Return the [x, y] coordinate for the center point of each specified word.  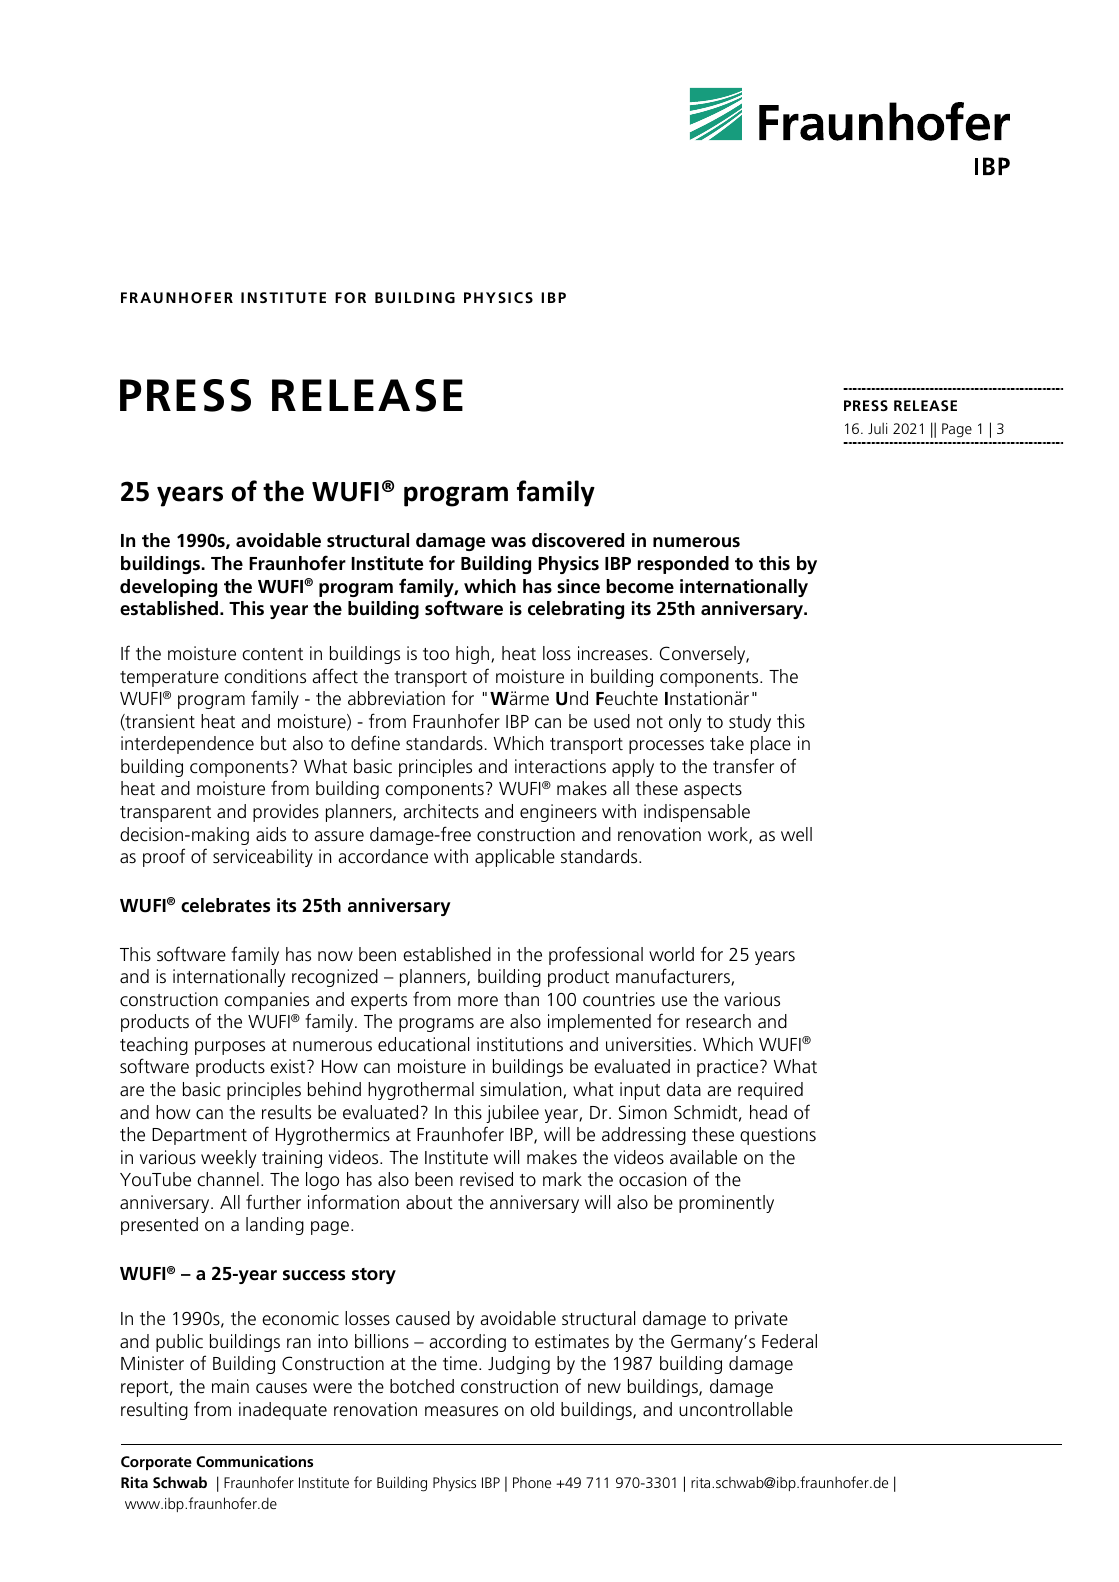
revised [486, 1179]
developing [168, 588]
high [474, 655]
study [750, 723]
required [770, 1091]
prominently [726, 1204]
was [508, 542]
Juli [877, 428]
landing [275, 1226]
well [796, 834]
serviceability [263, 858]
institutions [520, 1044]
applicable [515, 858]
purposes [230, 1048]
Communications [254, 1461]
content [272, 654]
